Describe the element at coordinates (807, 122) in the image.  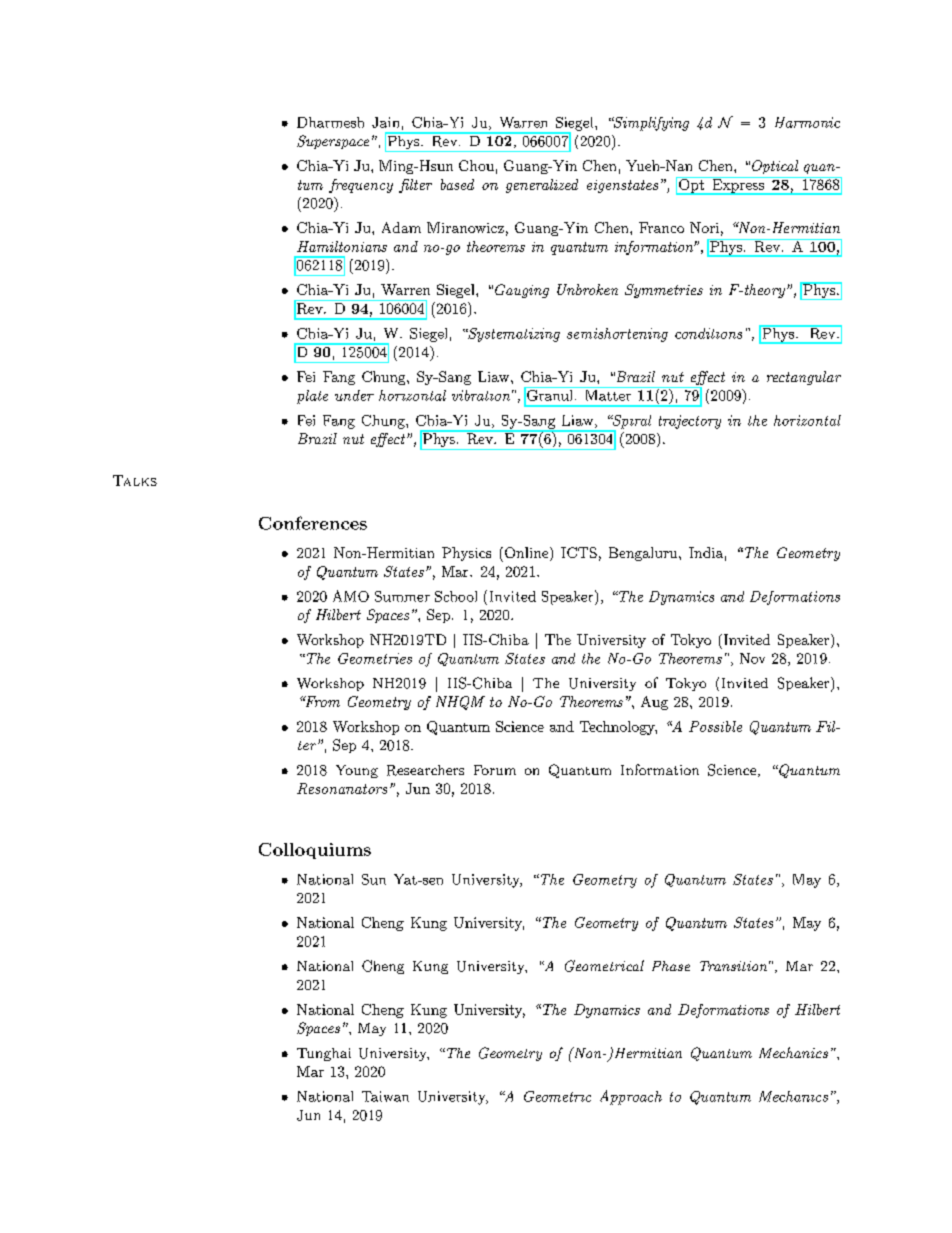
I see `Harmonic` at that location.
